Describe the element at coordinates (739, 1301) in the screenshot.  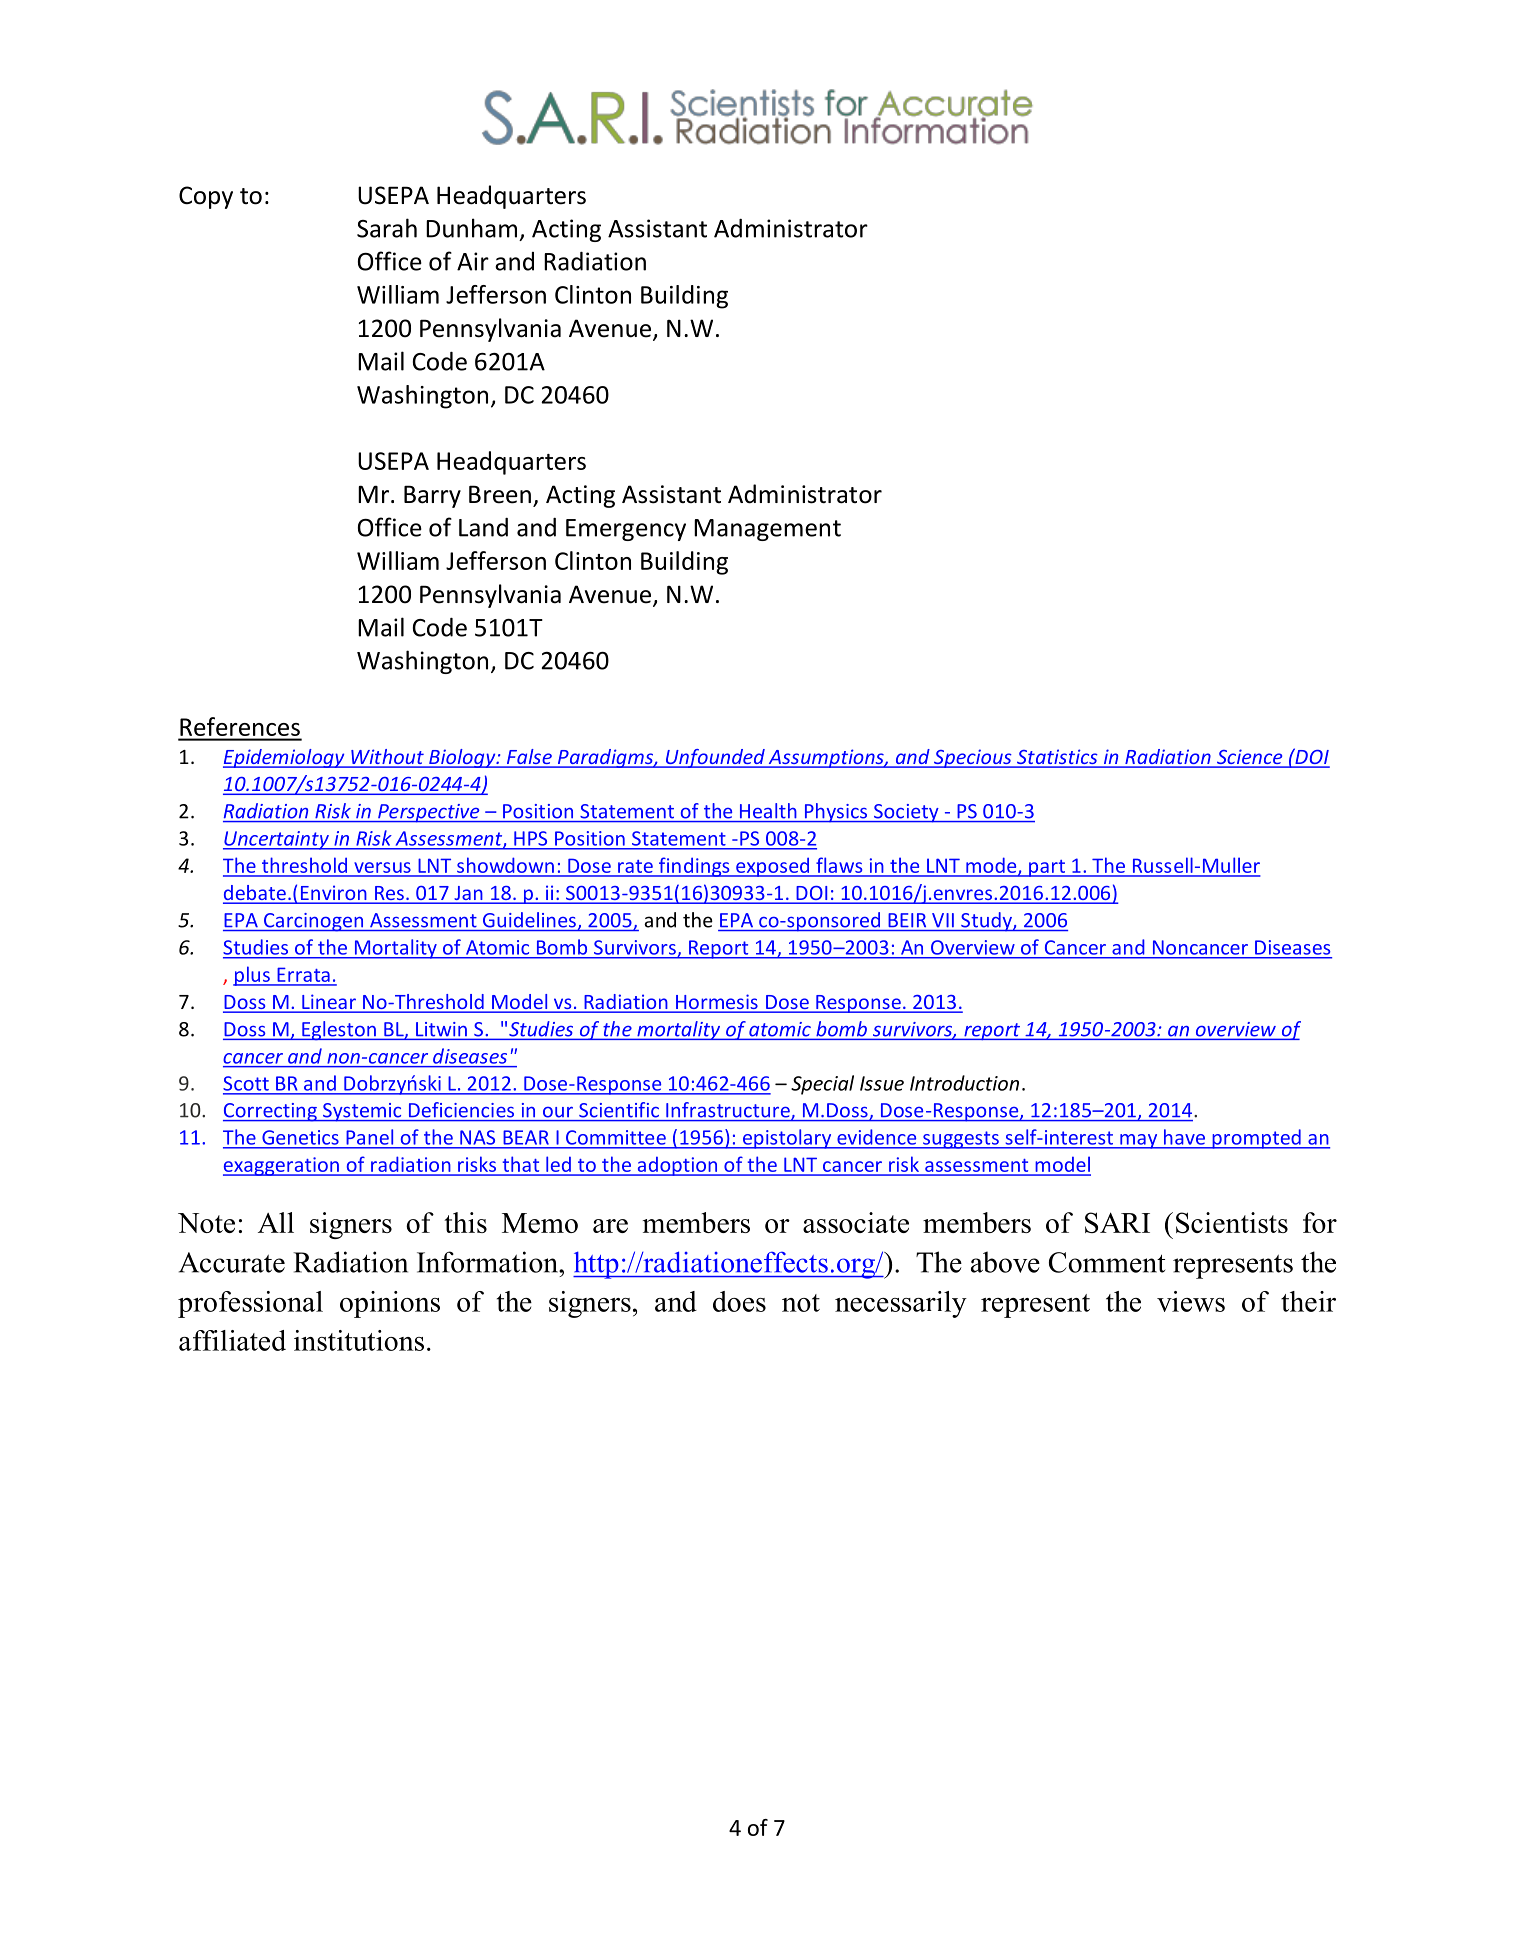
I see `does` at that location.
